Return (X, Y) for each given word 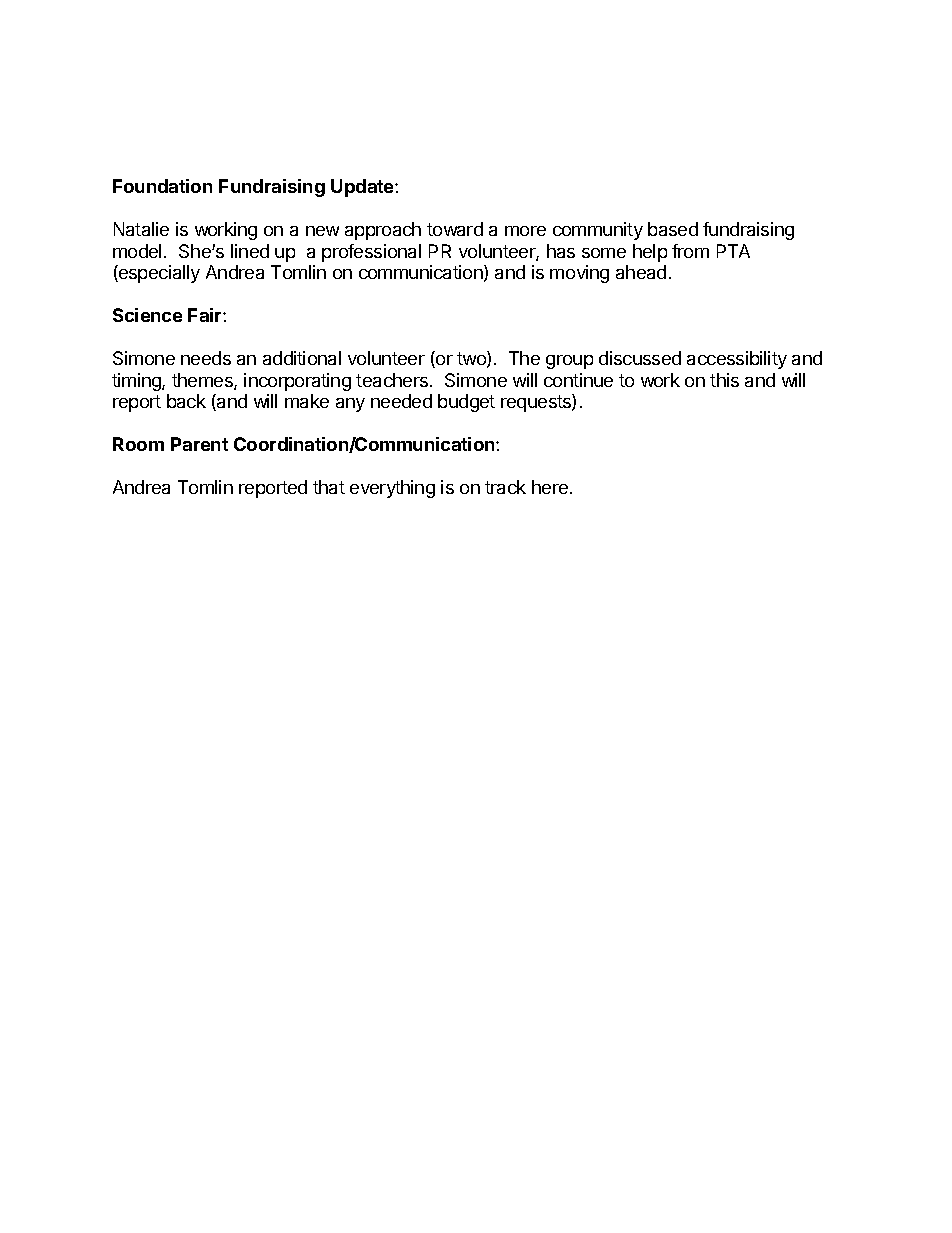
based (673, 229)
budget (466, 403)
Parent (199, 444)
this (724, 380)
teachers (392, 380)
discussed (640, 358)
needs (206, 358)
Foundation (162, 186)
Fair (206, 315)
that (329, 487)
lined (250, 251)
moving (579, 274)
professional (371, 253)
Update (363, 188)
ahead (641, 272)
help (650, 253)
